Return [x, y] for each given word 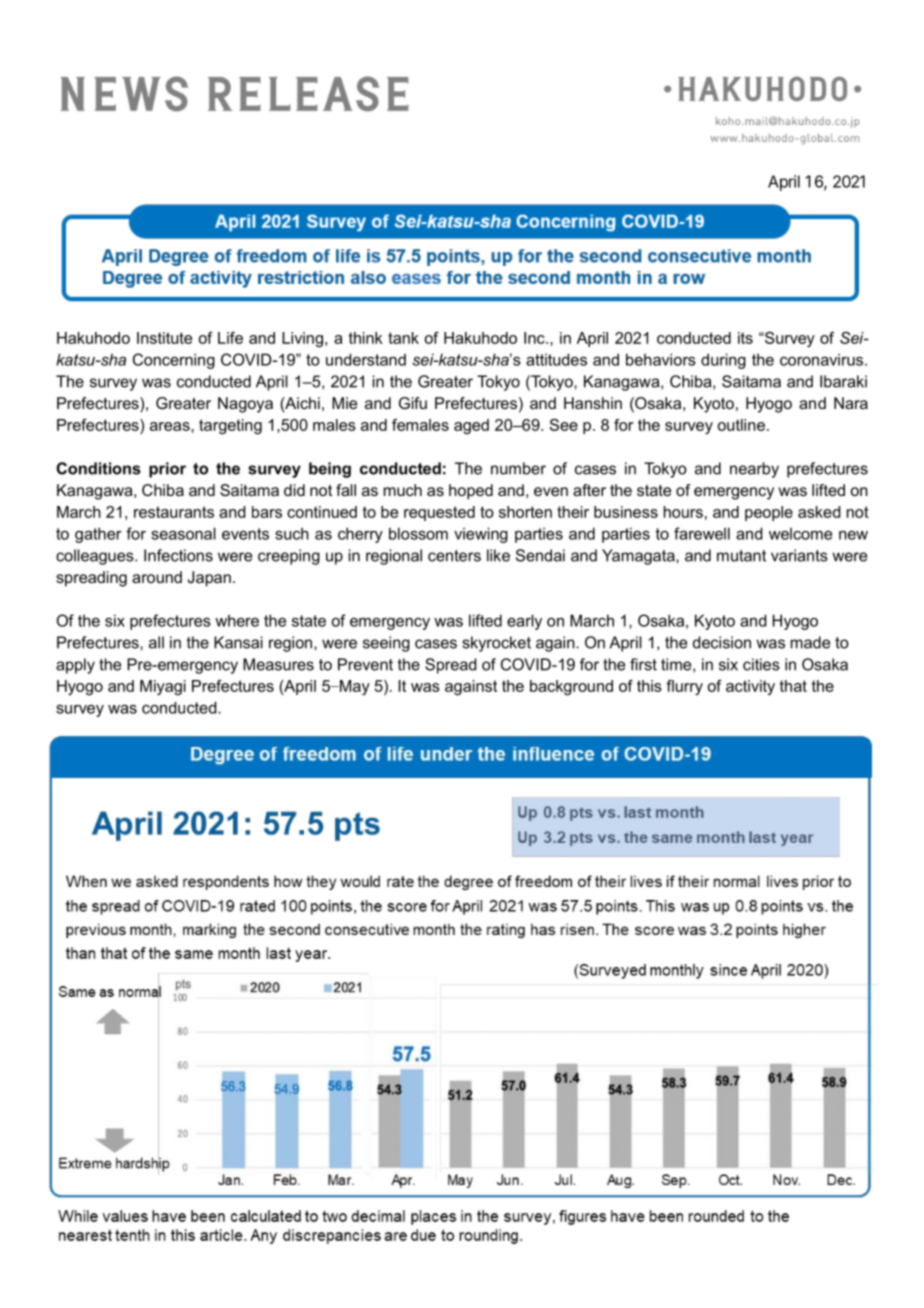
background [571, 687]
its [745, 338]
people [769, 513]
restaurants [174, 512]
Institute [164, 338]
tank [403, 338]
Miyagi [163, 687]
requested [439, 513]
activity [750, 687]
